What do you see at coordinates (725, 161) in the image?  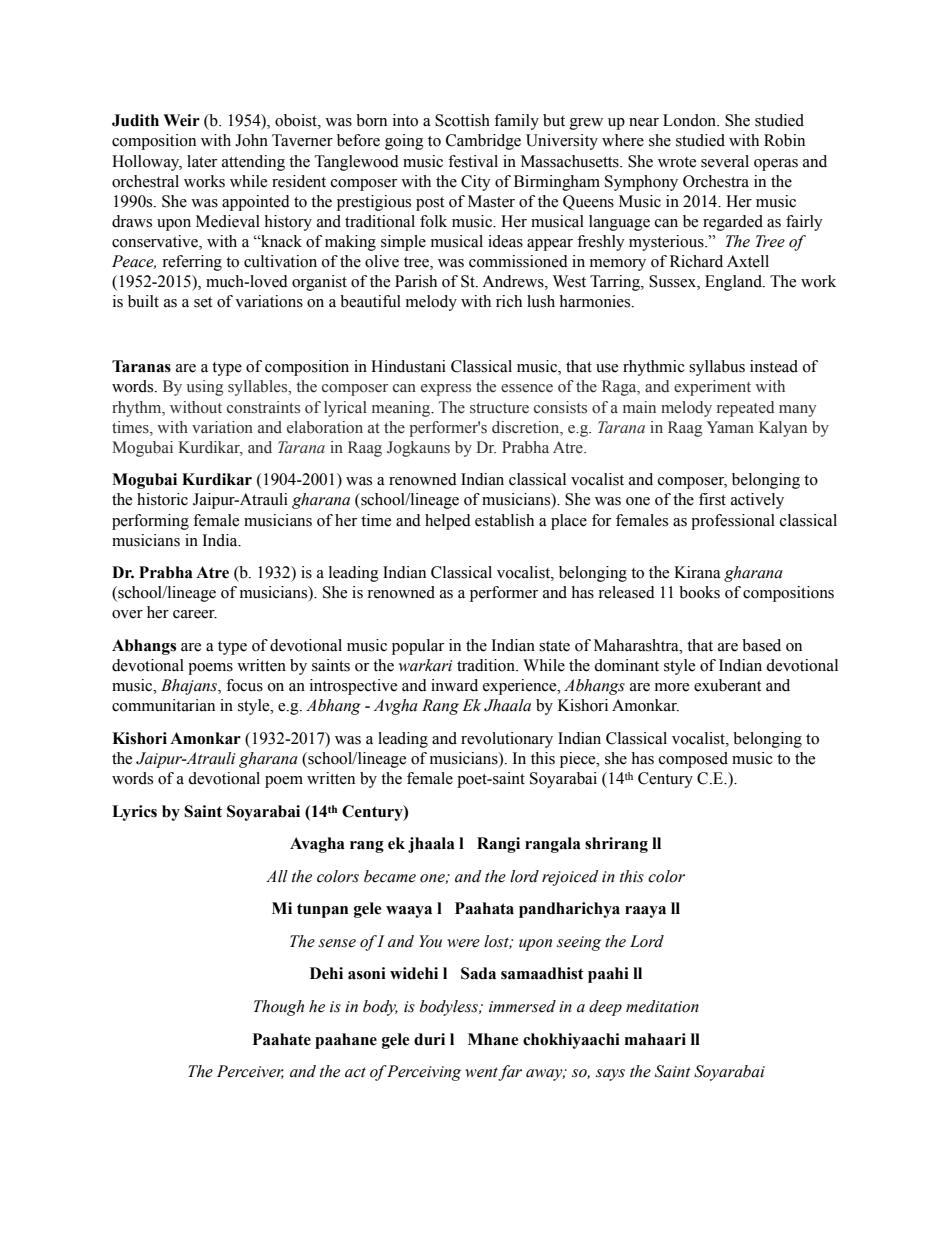 I see `several` at bounding box center [725, 161].
